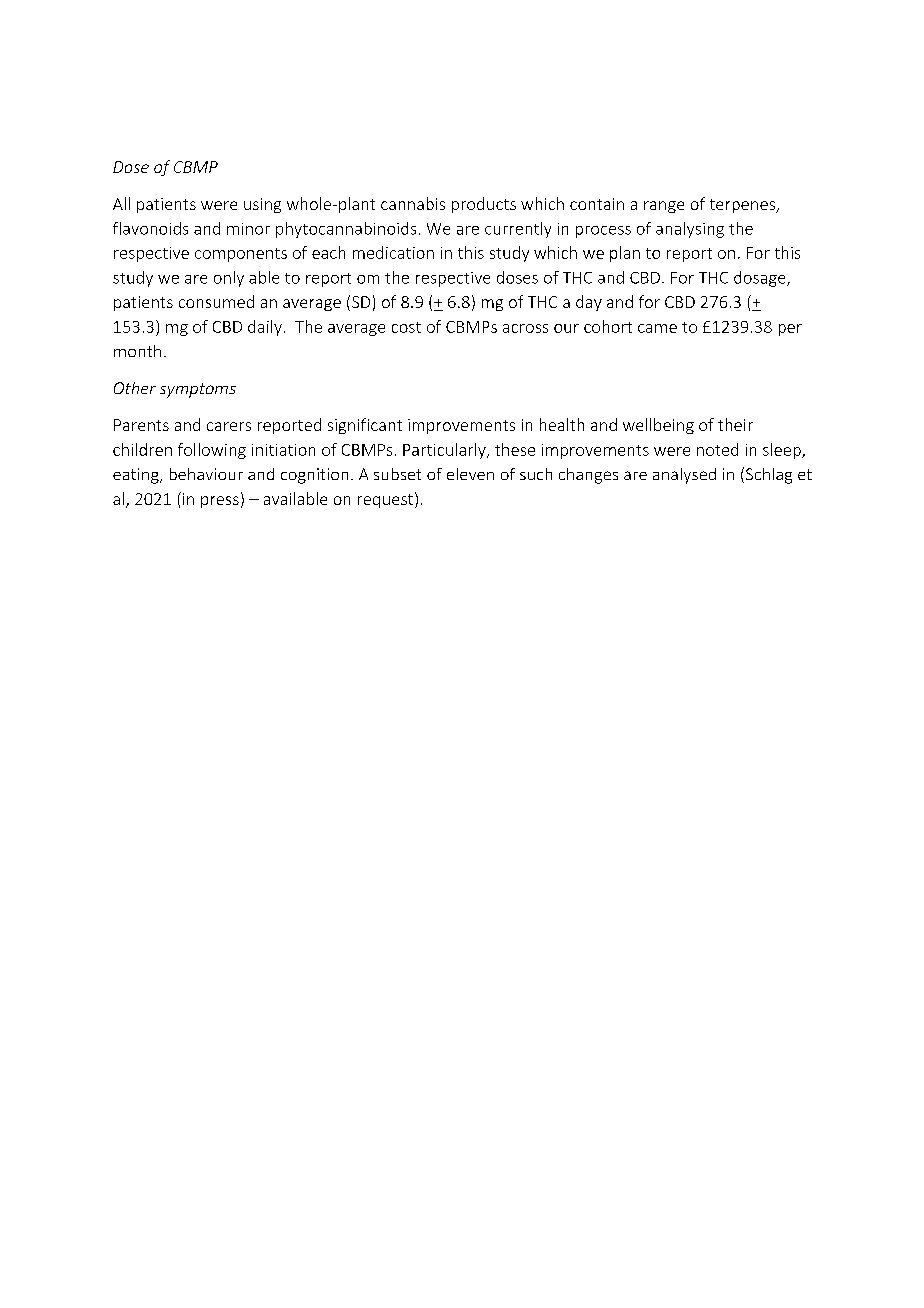 Image resolution: width=924 pixels, height=1308 pixels. Describe the element at coordinates (743, 206) in the document. I see `terpenes` at that location.
